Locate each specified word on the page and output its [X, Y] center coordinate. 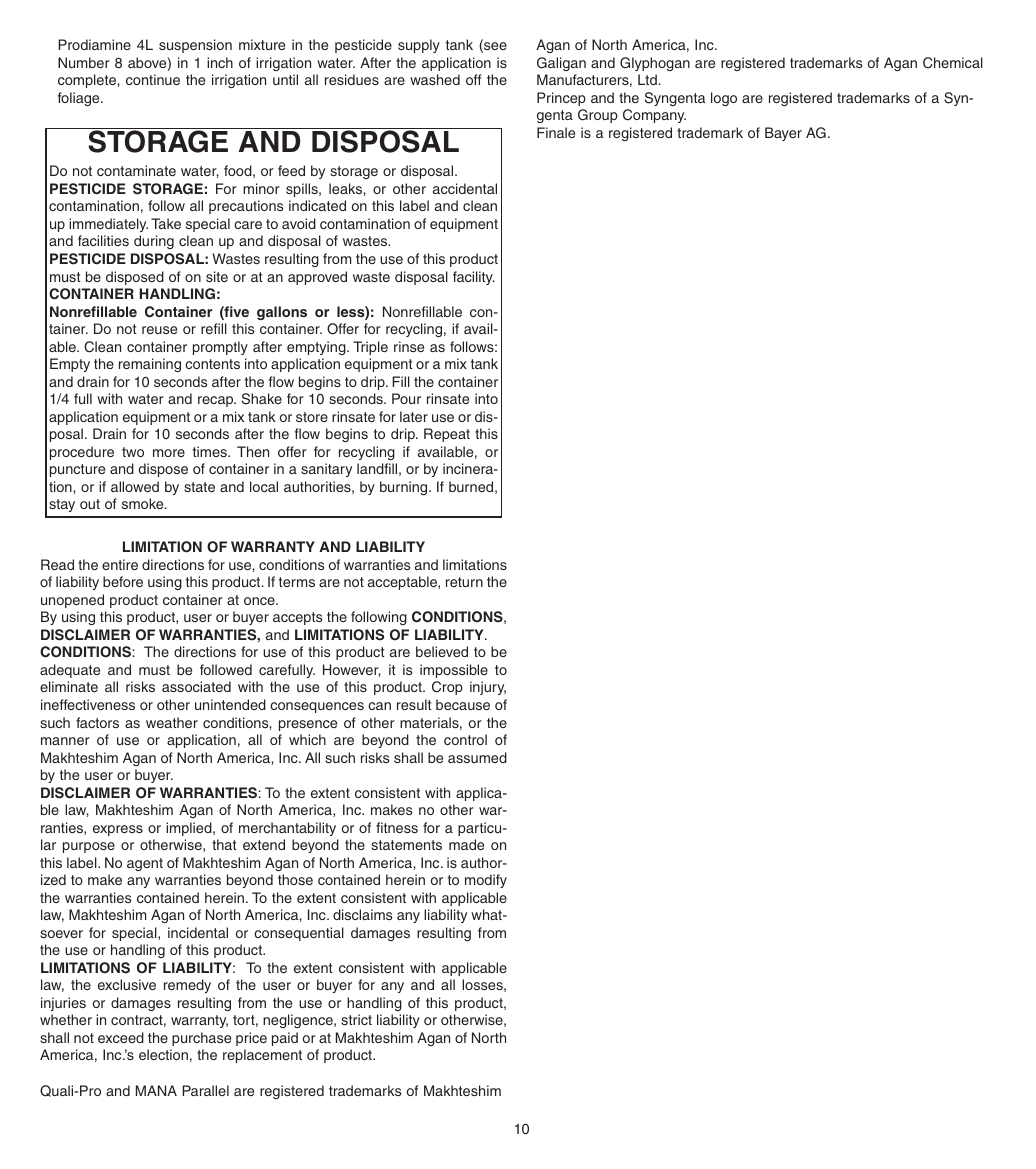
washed [435, 79]
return [464, 582]
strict [356, 1019]
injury [488, 688]
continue [153, 79]
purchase [201, 1039]
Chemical [953, 63]
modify [486, 881]
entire [120, 564]
